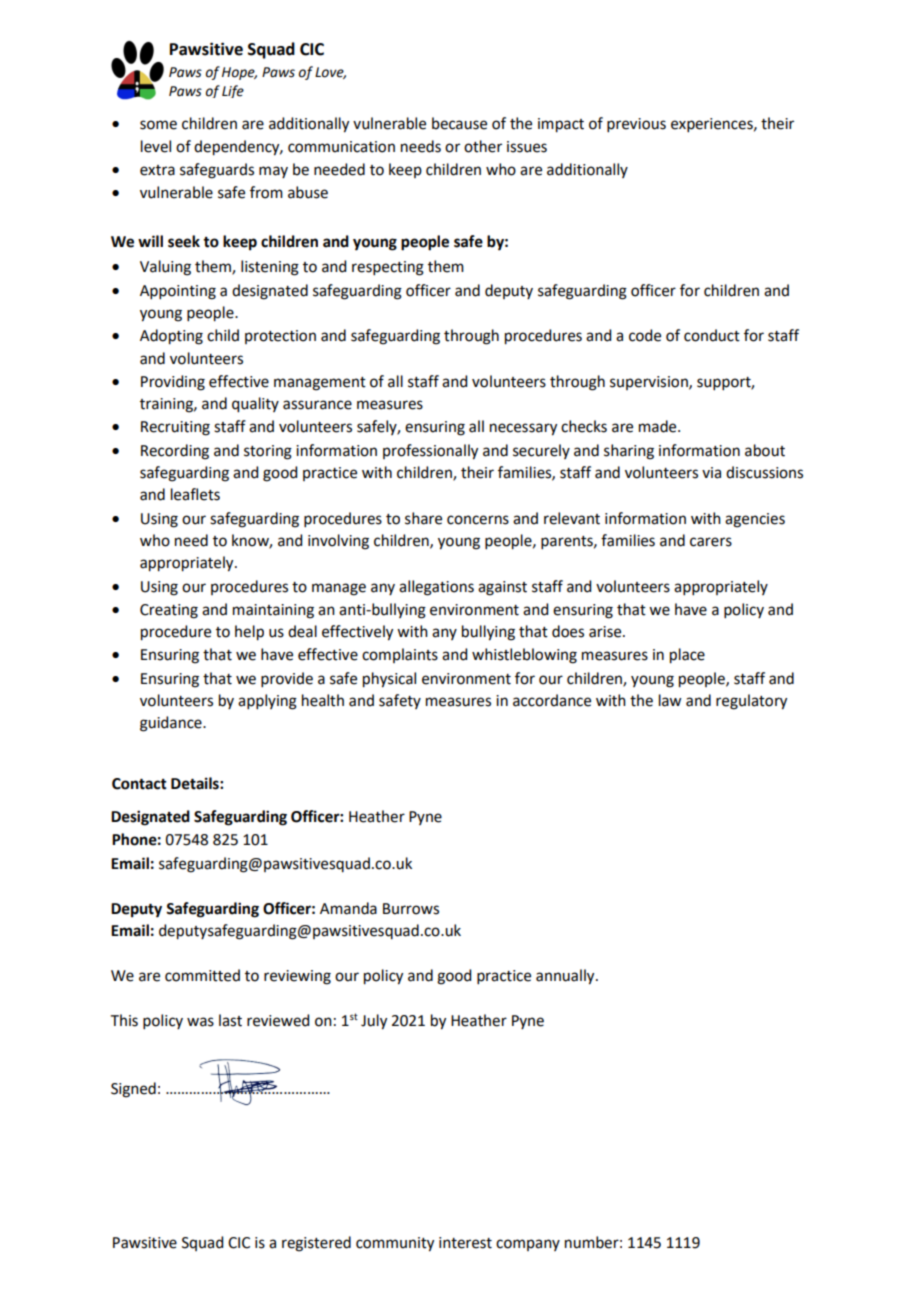 Image resolution: width=924 pixels, height=1308 pixels. Describe the element at coordinates (636, 125) in the screenshot. I see `previous` at that location.
